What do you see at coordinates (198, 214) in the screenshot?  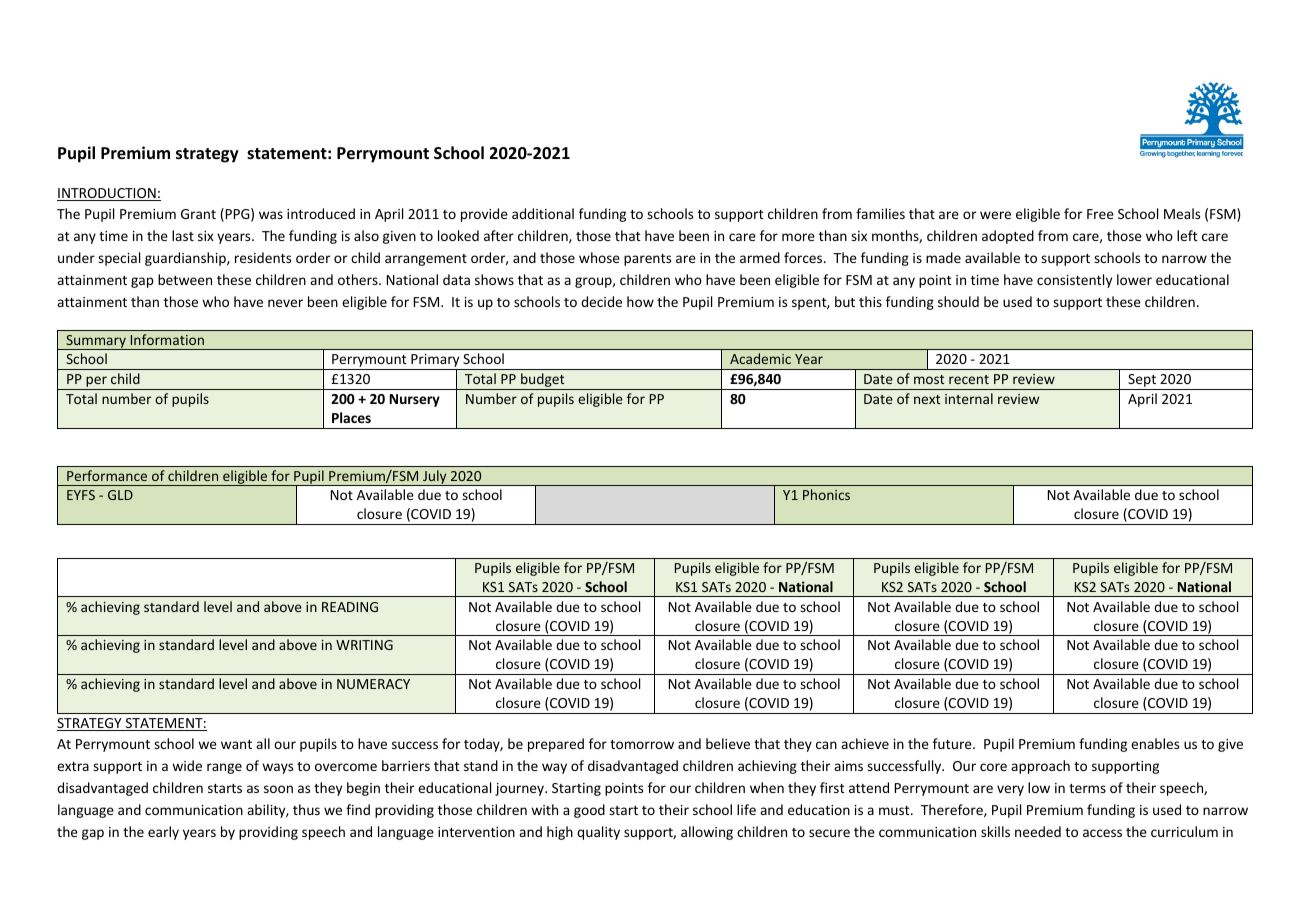 I see `Grant` at bounding box center [198, 214].
